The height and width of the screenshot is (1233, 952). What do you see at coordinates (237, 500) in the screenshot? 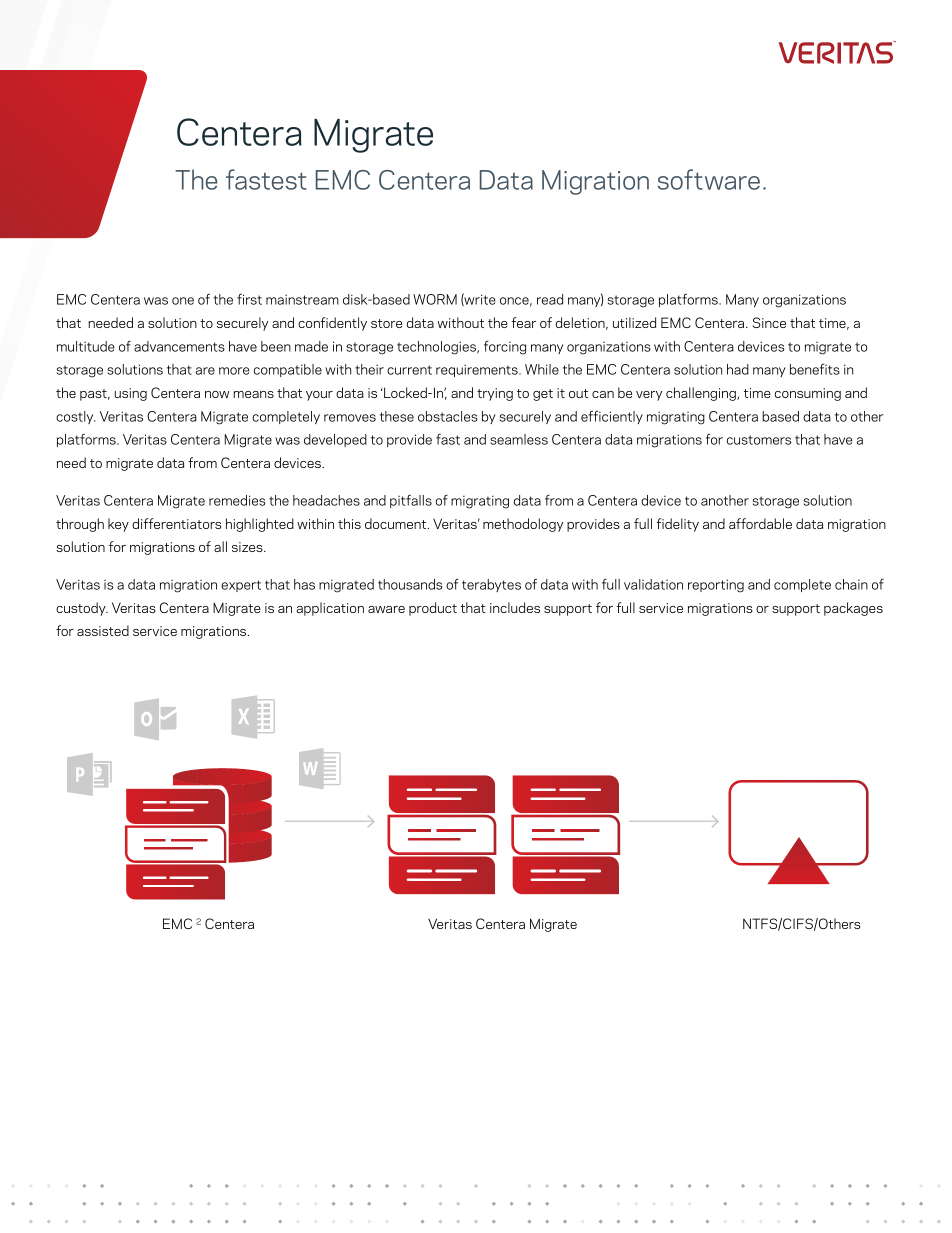
I see `remedies` at bounding box center [237, 500].
